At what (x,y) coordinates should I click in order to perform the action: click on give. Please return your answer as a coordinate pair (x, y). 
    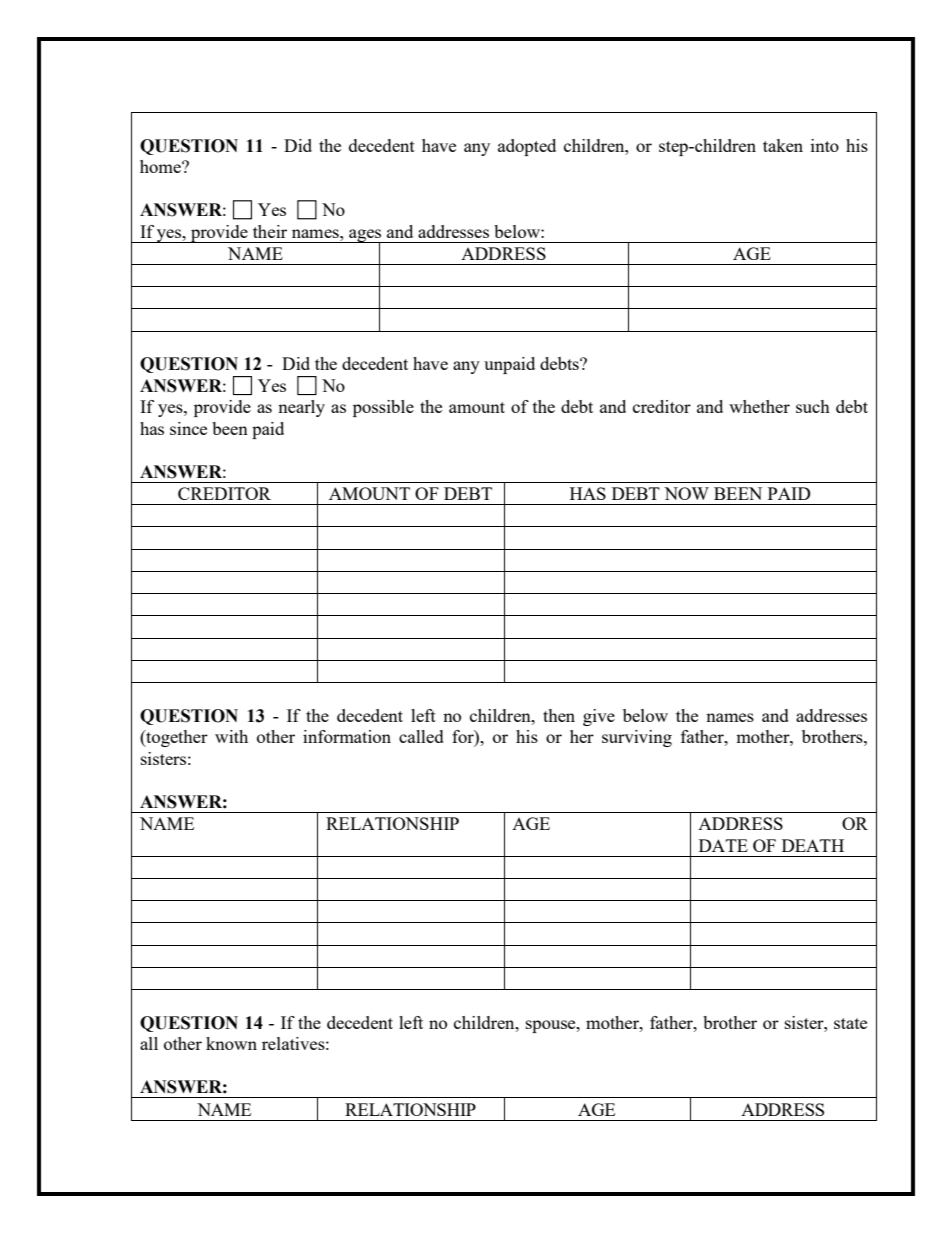
    Looking at the image, I should click on (599, 717).
